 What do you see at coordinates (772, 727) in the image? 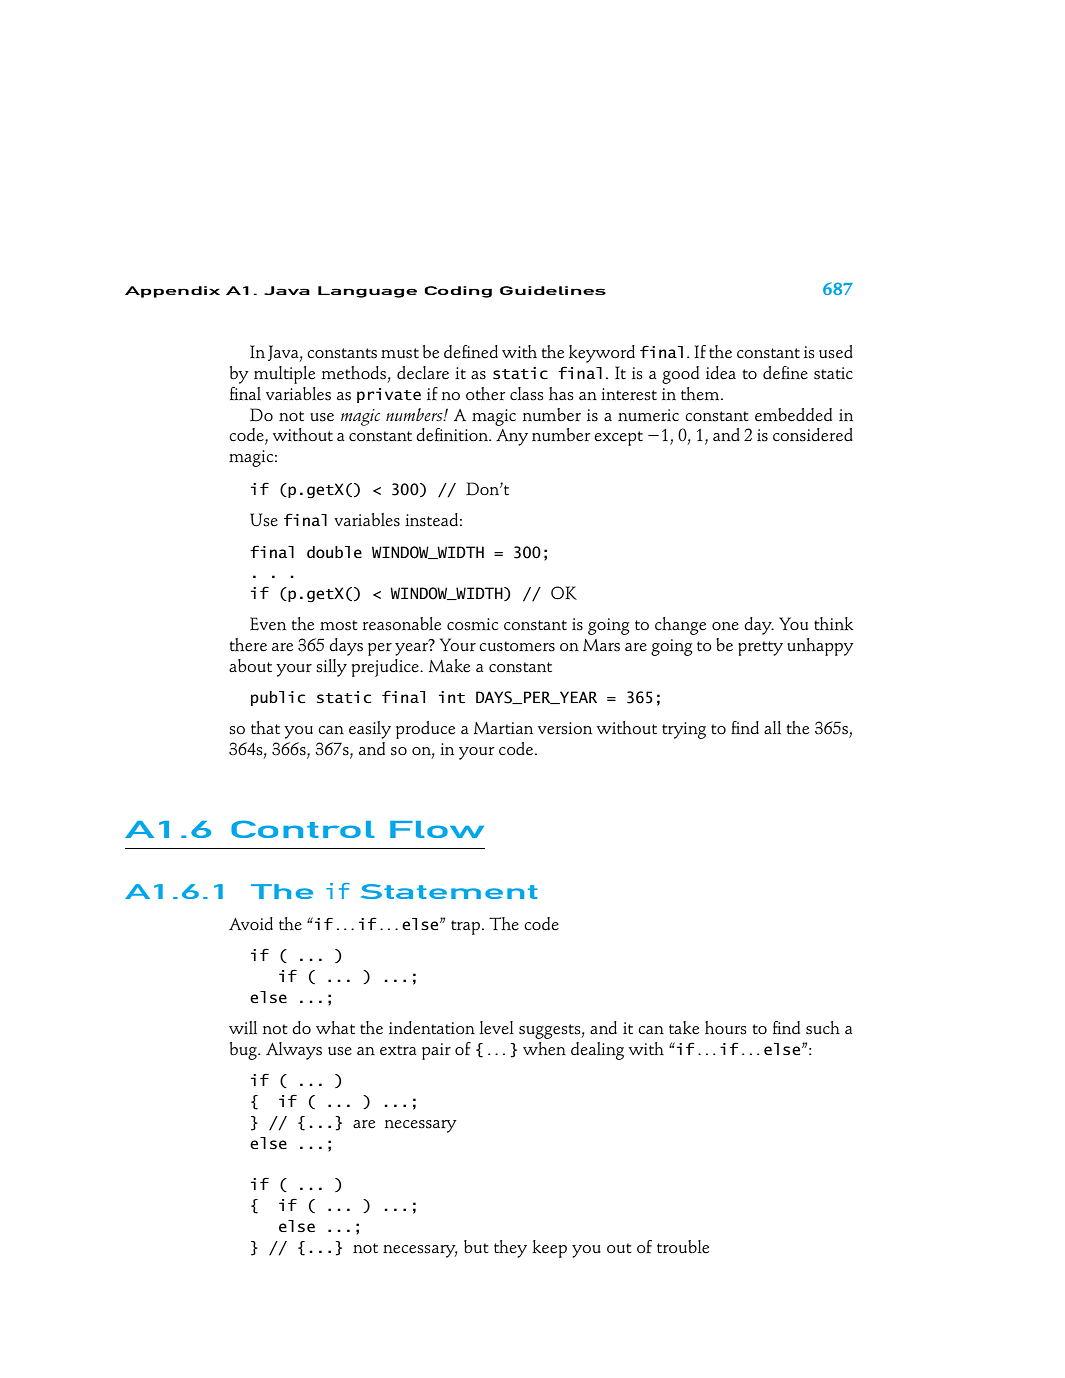
I see `all` at bounding box center [772, 727].
